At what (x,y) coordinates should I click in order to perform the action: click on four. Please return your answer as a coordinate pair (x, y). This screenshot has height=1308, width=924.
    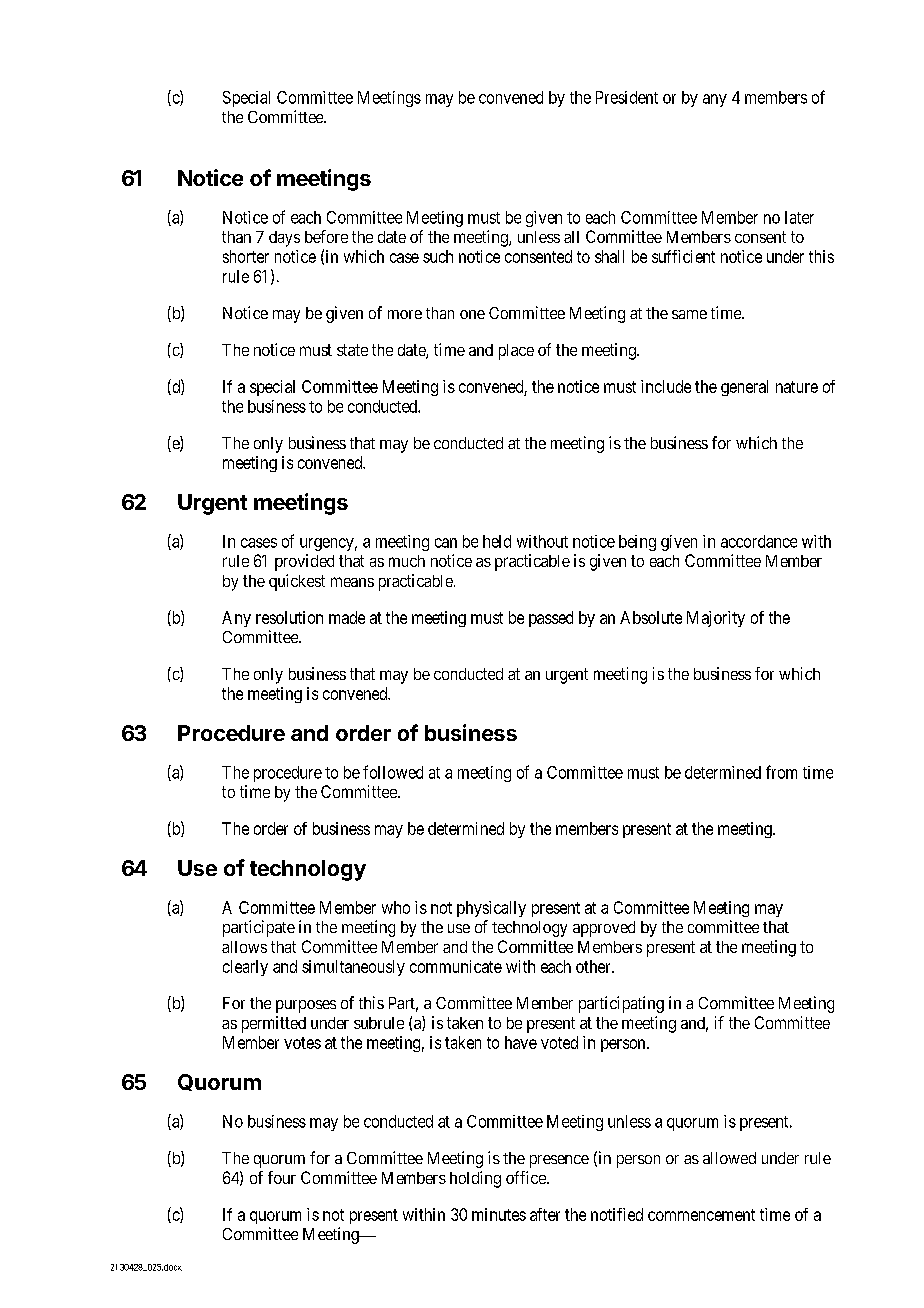
    Looking at the image, I should click on (282, 1177).
